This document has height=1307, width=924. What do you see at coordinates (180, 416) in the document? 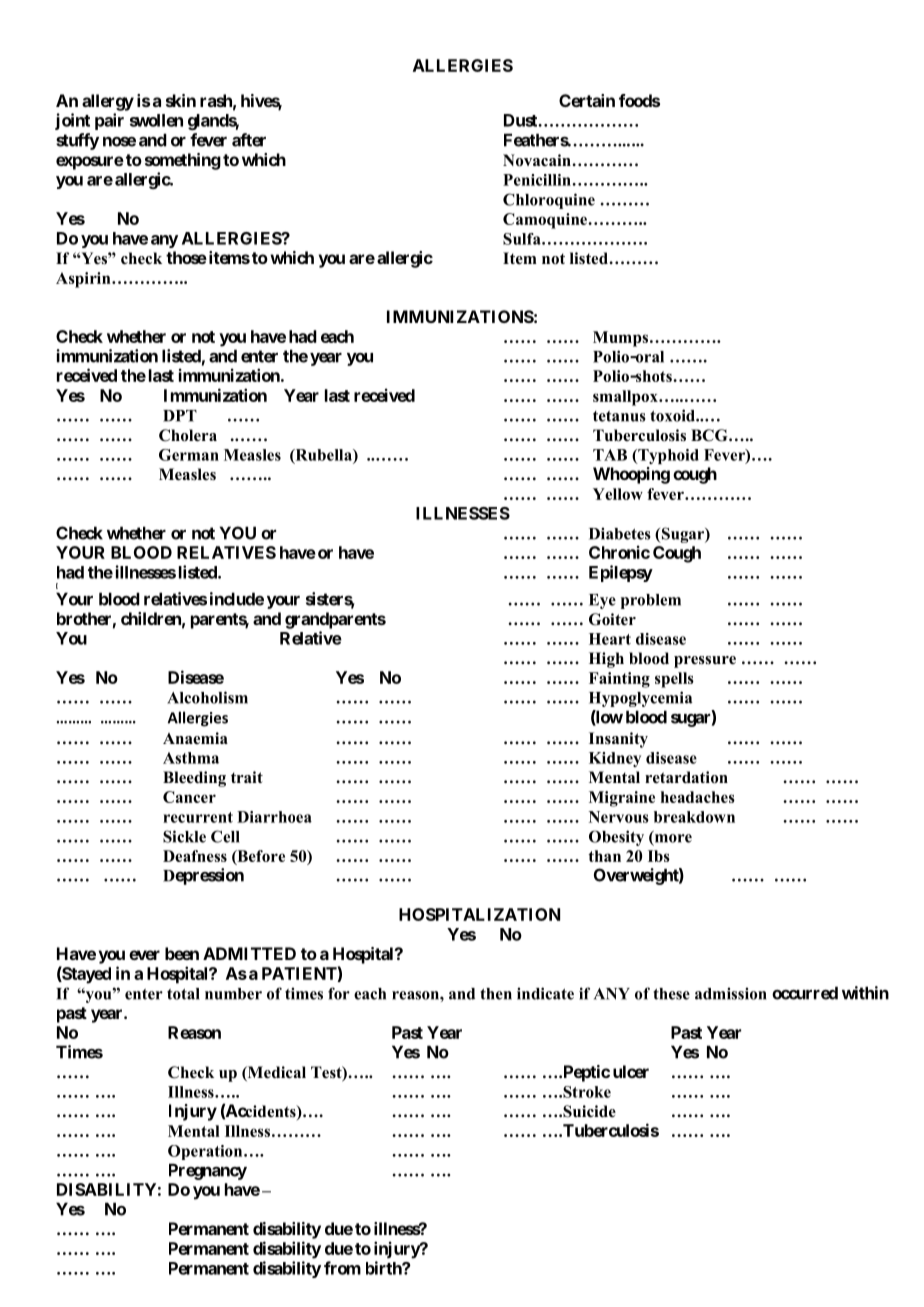
I see `DPT` at bounding box center [180, 416].
